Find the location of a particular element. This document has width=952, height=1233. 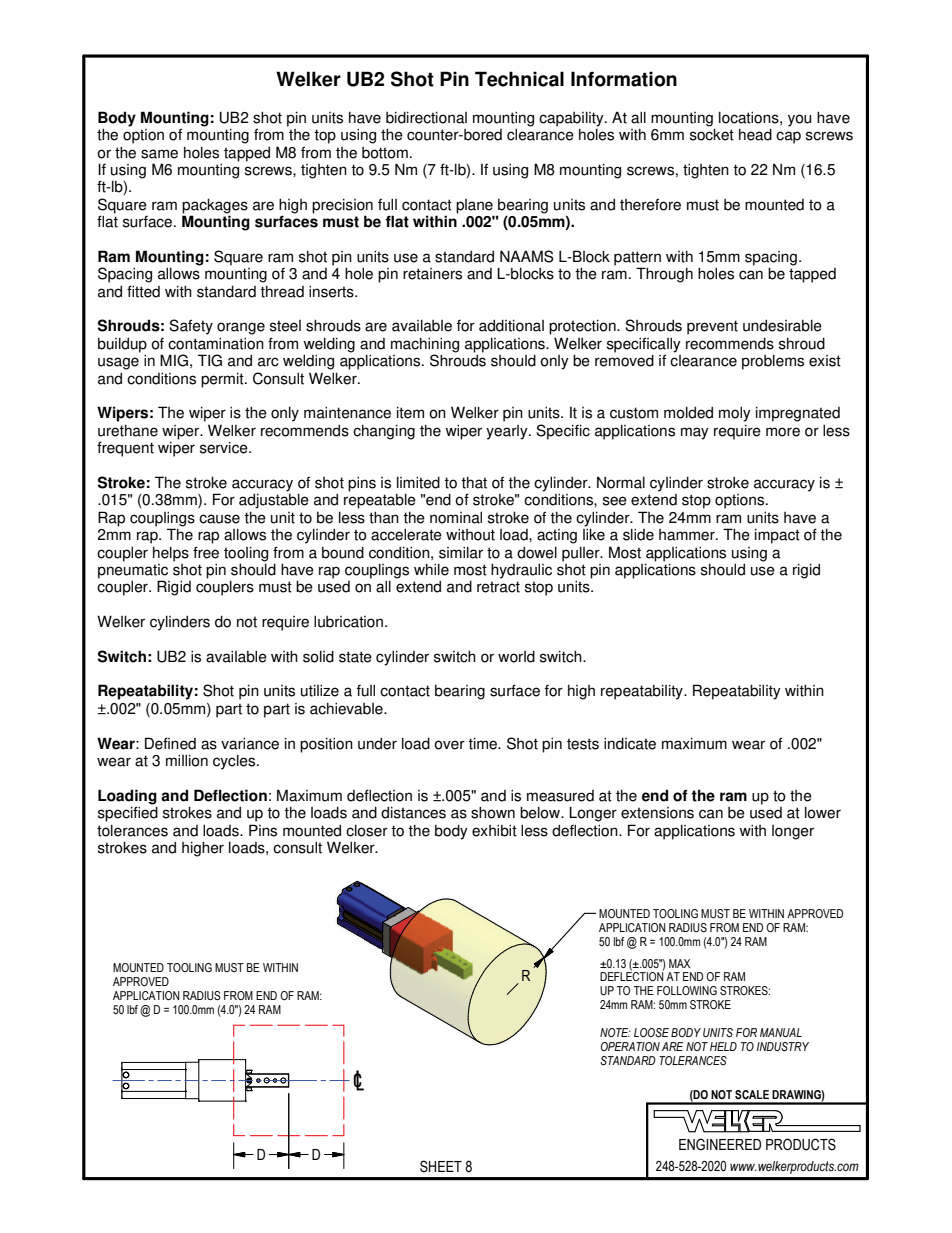

million is located at coordinates (187, 760).
